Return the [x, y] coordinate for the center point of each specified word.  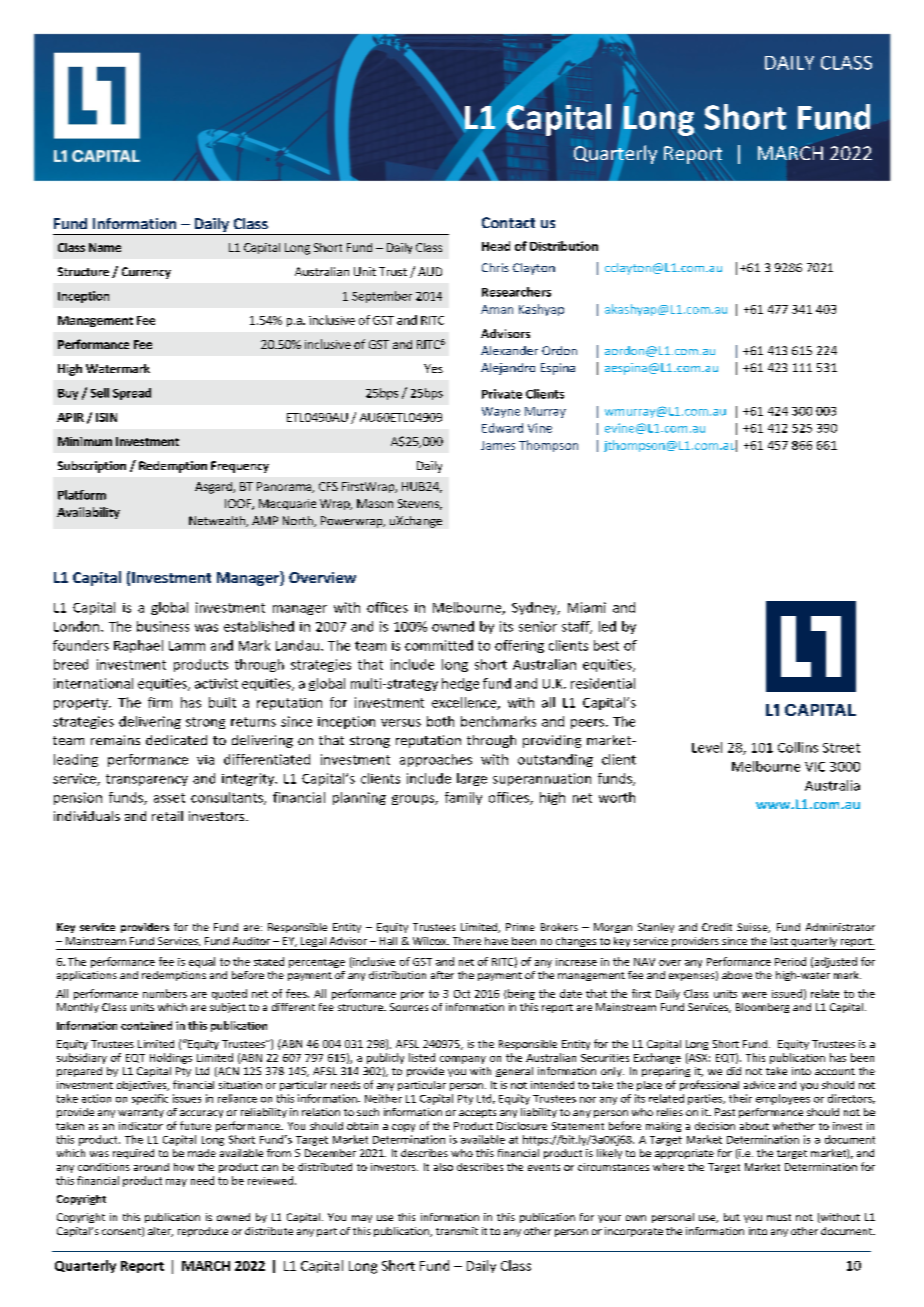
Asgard [214, 488]
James [498, 445]
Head [496, 246]
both [440, 721]
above [737, 975]
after [442, 975]
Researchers [516, 292]
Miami [587, 607]
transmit [457, 1231]
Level [707, 747]
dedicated [176, 740]
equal [202, 962]
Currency [146, 273]
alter [160, 1232]
